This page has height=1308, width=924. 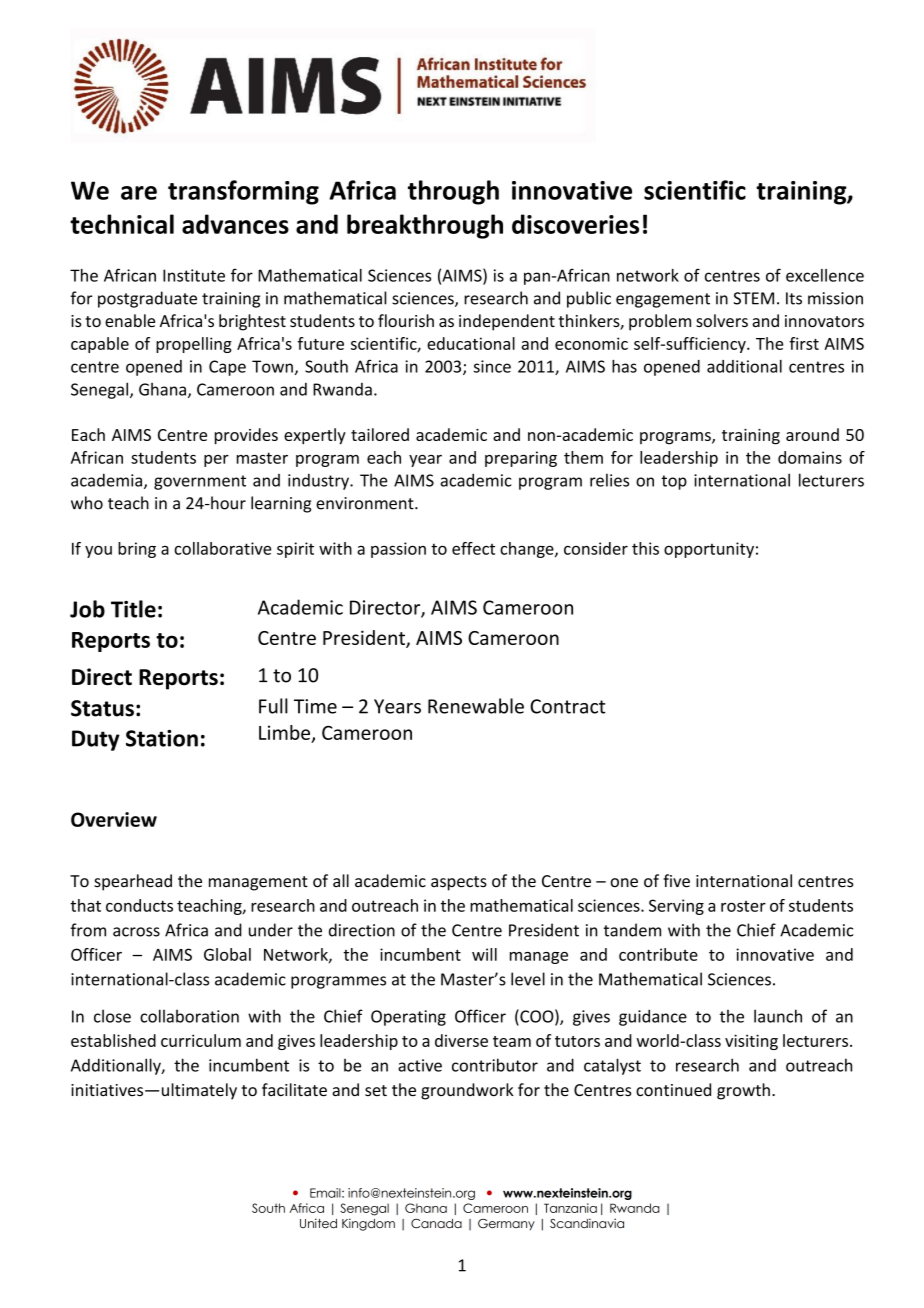 What do you see at coordinates (162, 738) in the page?
I see `Station` at bounding box center [162, 738].
